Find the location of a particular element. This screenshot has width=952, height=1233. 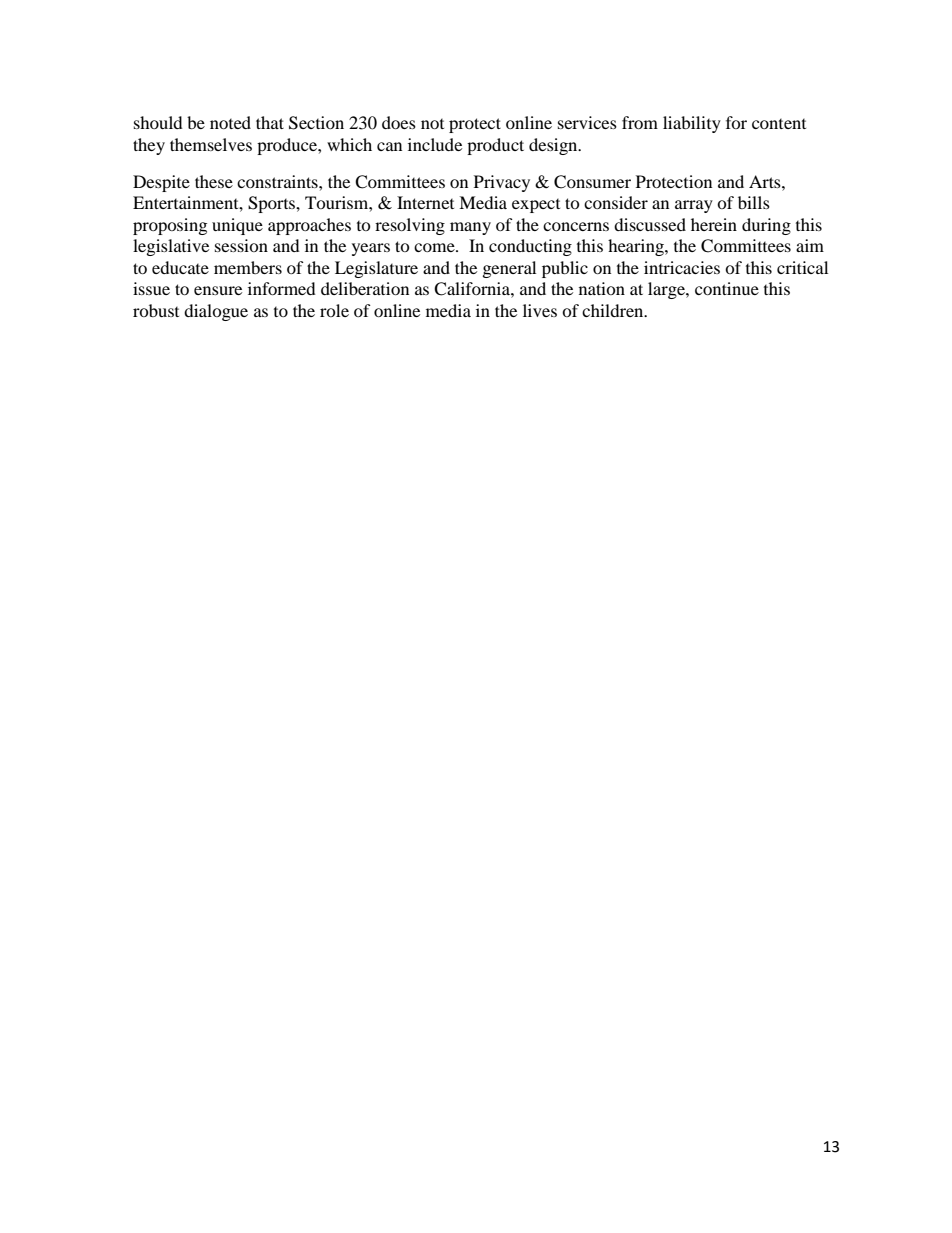

children is located at coordinates (614, 310).
